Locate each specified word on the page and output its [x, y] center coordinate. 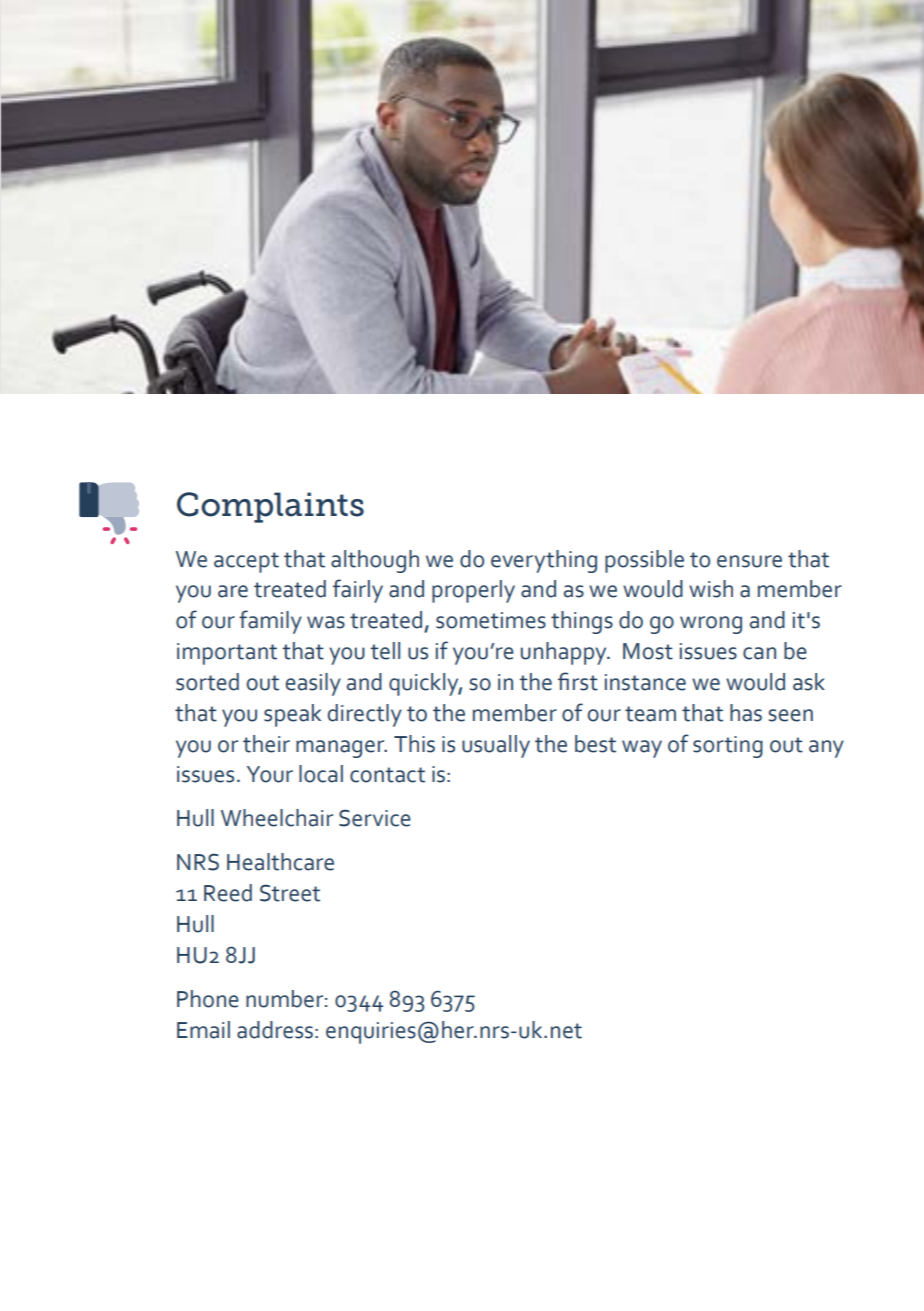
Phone [208, 999]
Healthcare [280, 862]
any [826, 749]
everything [544, 561]
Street [290, 893]
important [227, 654]
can [759, 653]
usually [496, 746]
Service [375, 818]
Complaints [270, 507]
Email [203, 1030]
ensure [749, 561]
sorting [728, 747]
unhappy [565, 653]
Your [270, 774]
